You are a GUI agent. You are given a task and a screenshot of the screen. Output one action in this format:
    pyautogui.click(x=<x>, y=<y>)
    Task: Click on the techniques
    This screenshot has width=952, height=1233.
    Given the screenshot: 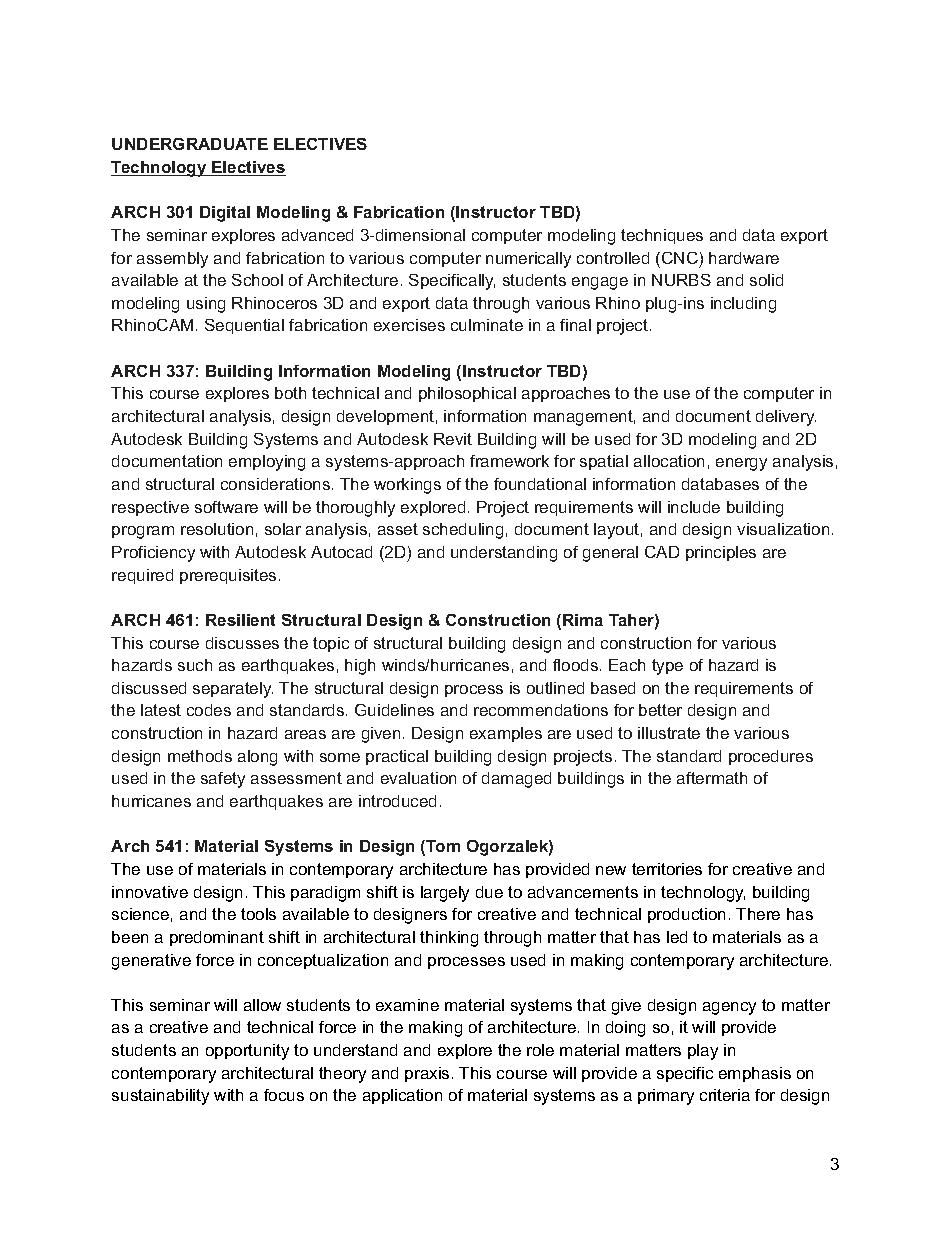 What is the action you would take?
    pyautogui.click(x=662, y=236)
